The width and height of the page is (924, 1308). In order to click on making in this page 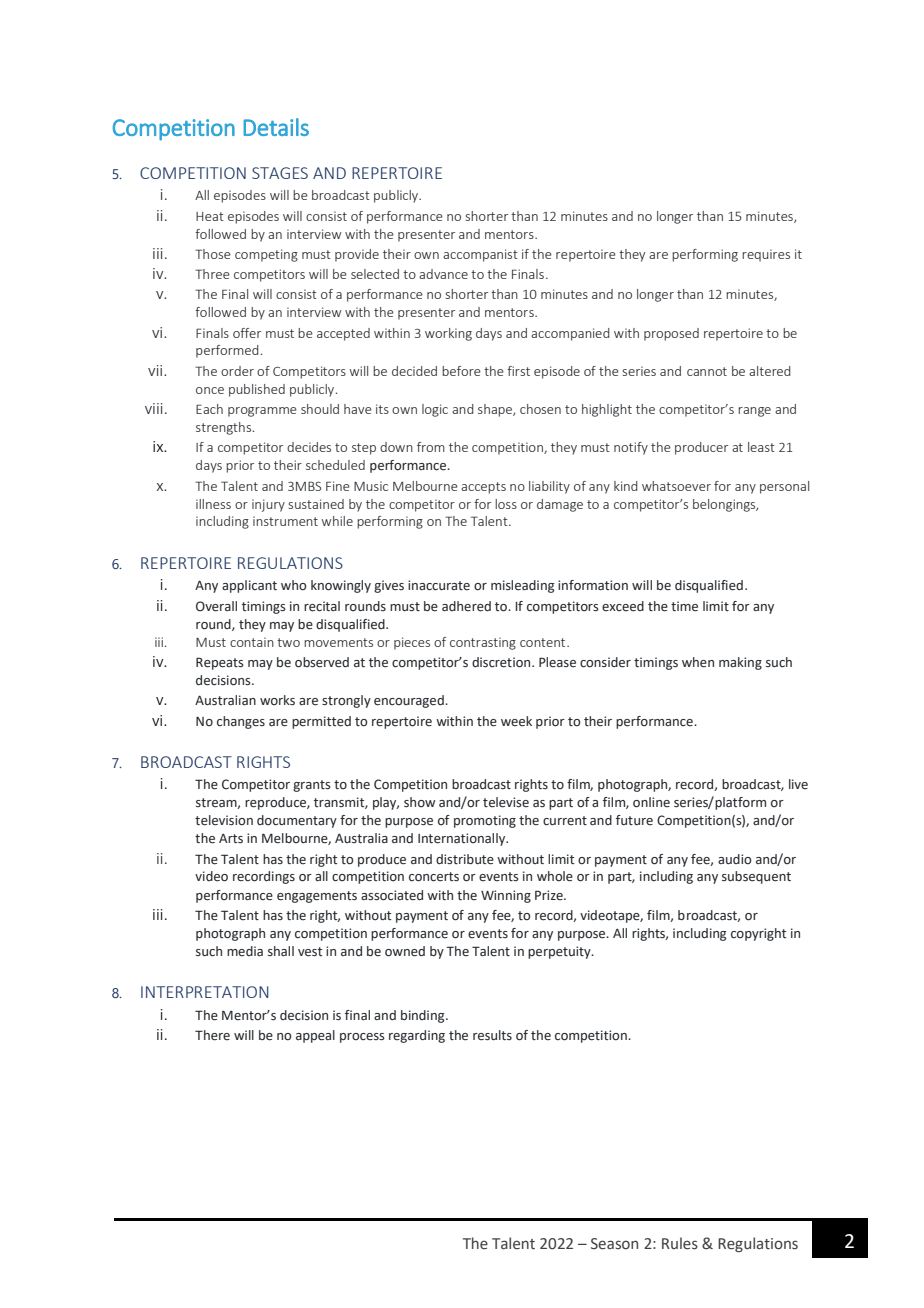, I will do `click(740, 663)`.
